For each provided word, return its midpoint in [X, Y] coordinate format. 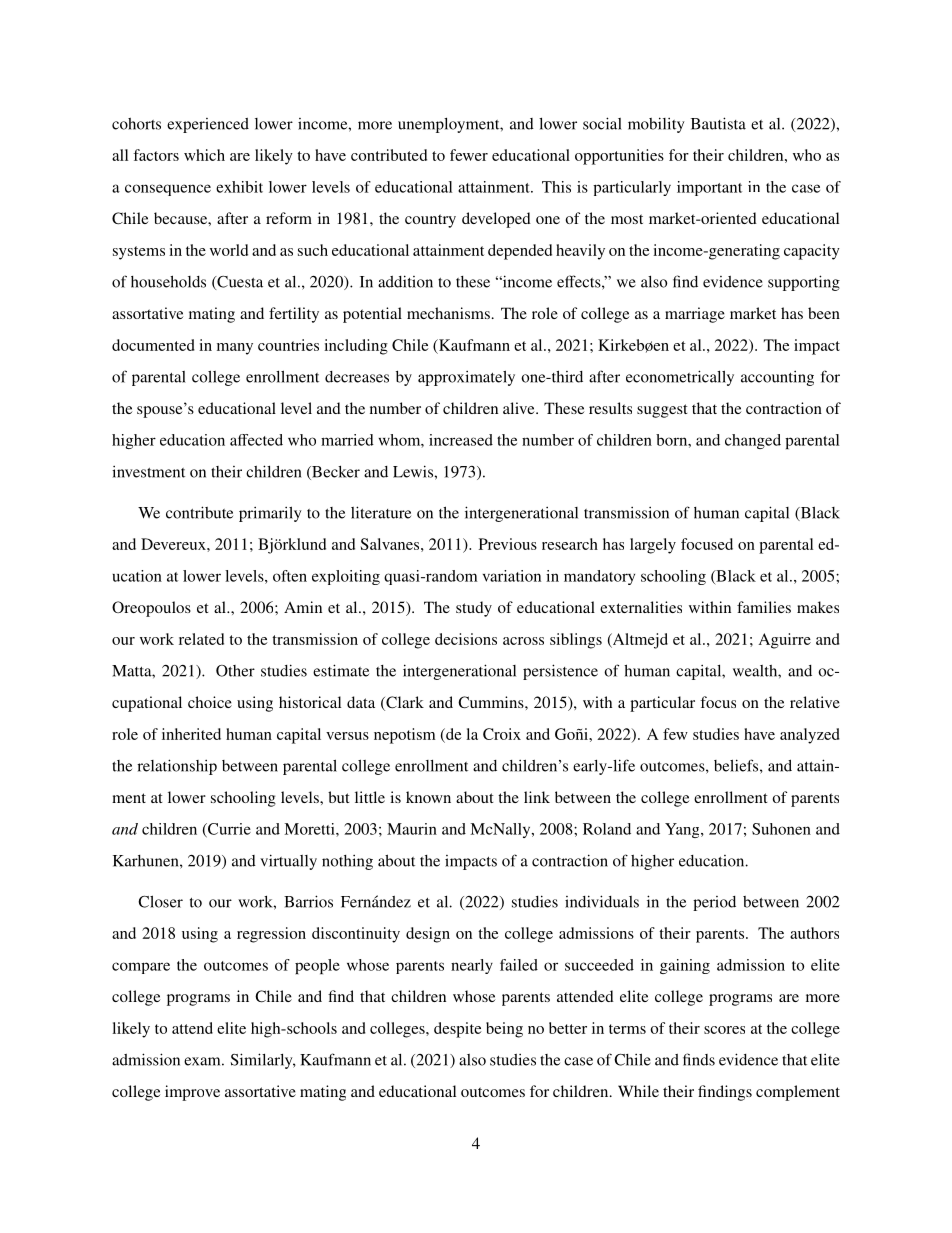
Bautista [718, 123]
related [201, 639]
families [764, 607]
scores [724, 1030]
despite [458, 1030]
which [204, 155]
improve [192, 1093]
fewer [469, 155]
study [474, 609]
